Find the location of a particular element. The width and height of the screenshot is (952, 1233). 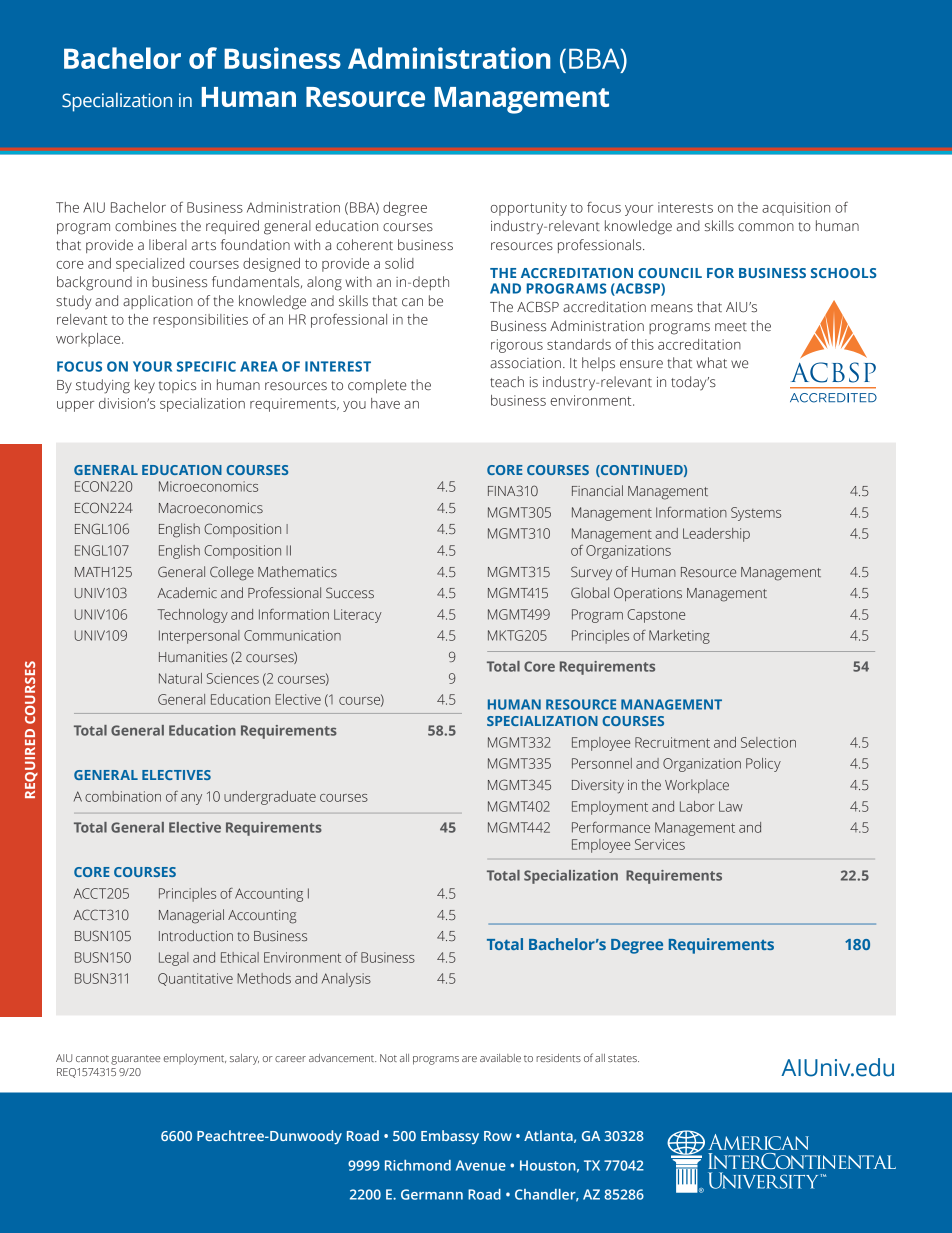

Marketing is located at coordinates (679, 637).
